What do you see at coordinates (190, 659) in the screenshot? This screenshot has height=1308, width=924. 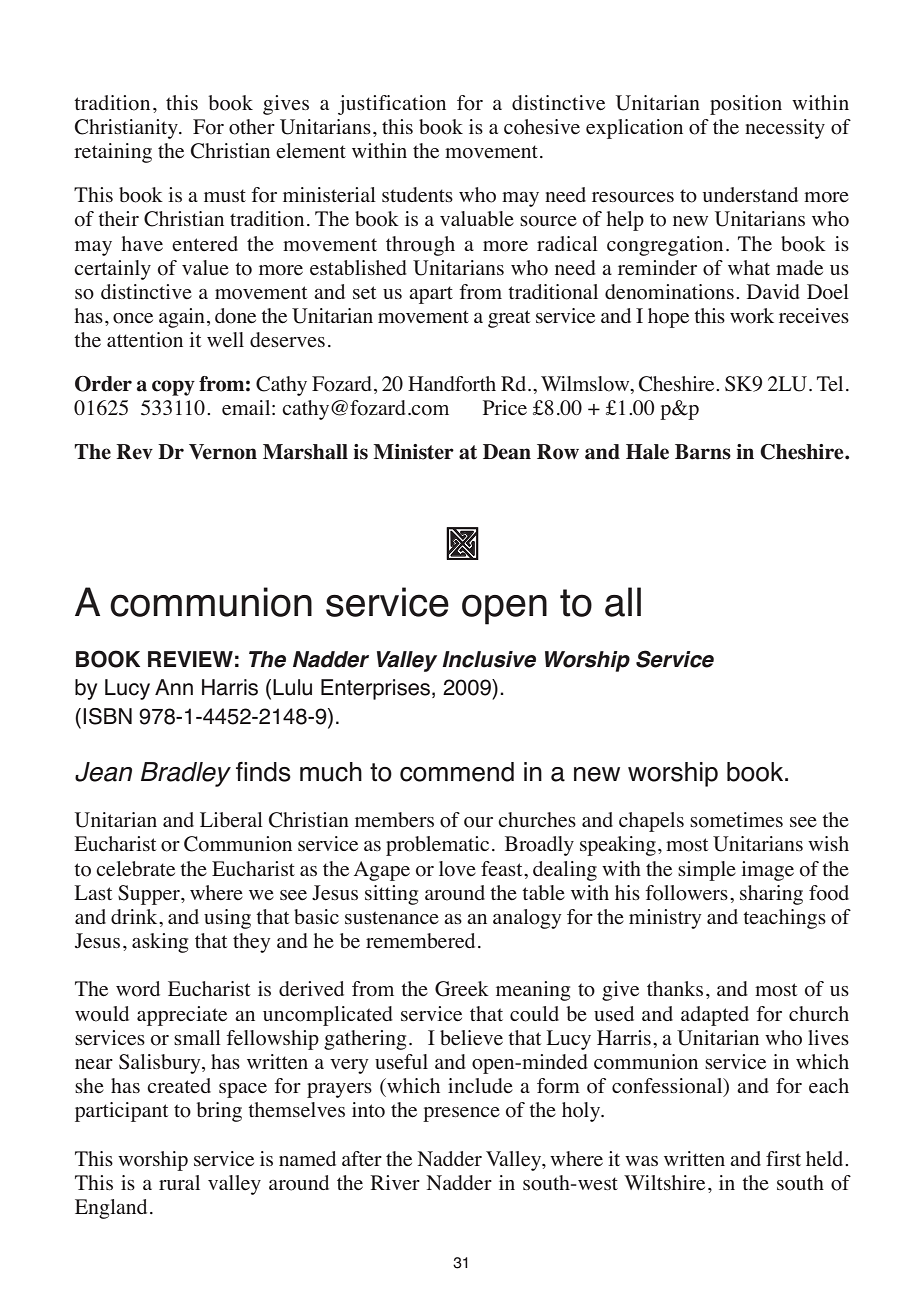 I see `REVIEW` at bounding box center [190, 659].
